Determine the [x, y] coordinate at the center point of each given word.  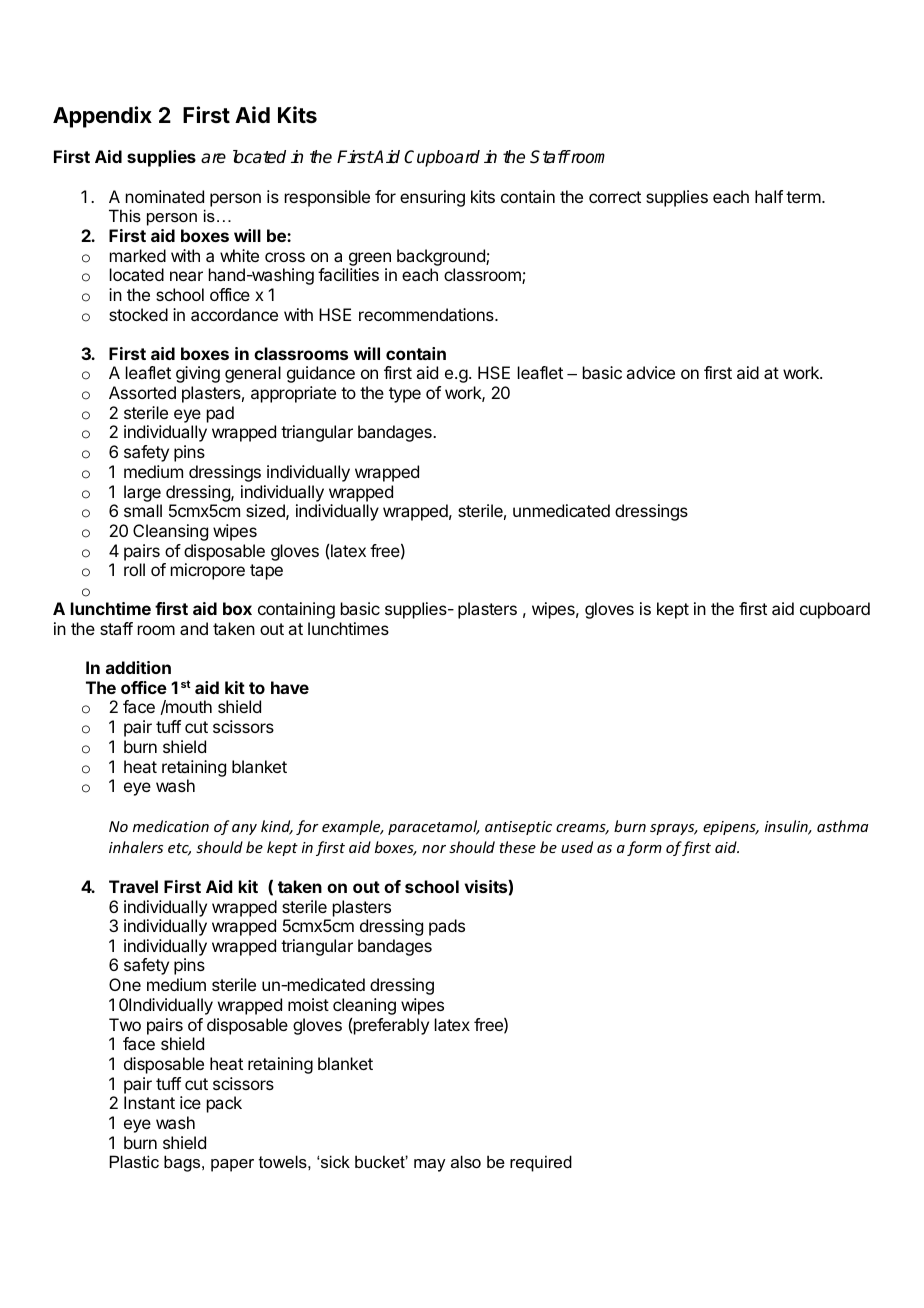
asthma [842, 826]
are [213, 158]
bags [183, 1163]
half [769, 196]
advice [650, 372]
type [405, 395]
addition [138, 667]
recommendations [427, 314]
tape [266, 572]
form [644, 848]
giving [198, 374]
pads [447, 927]
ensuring [432, 198]
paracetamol [434, 827]
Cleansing [170, 532]
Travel [133, 886]
